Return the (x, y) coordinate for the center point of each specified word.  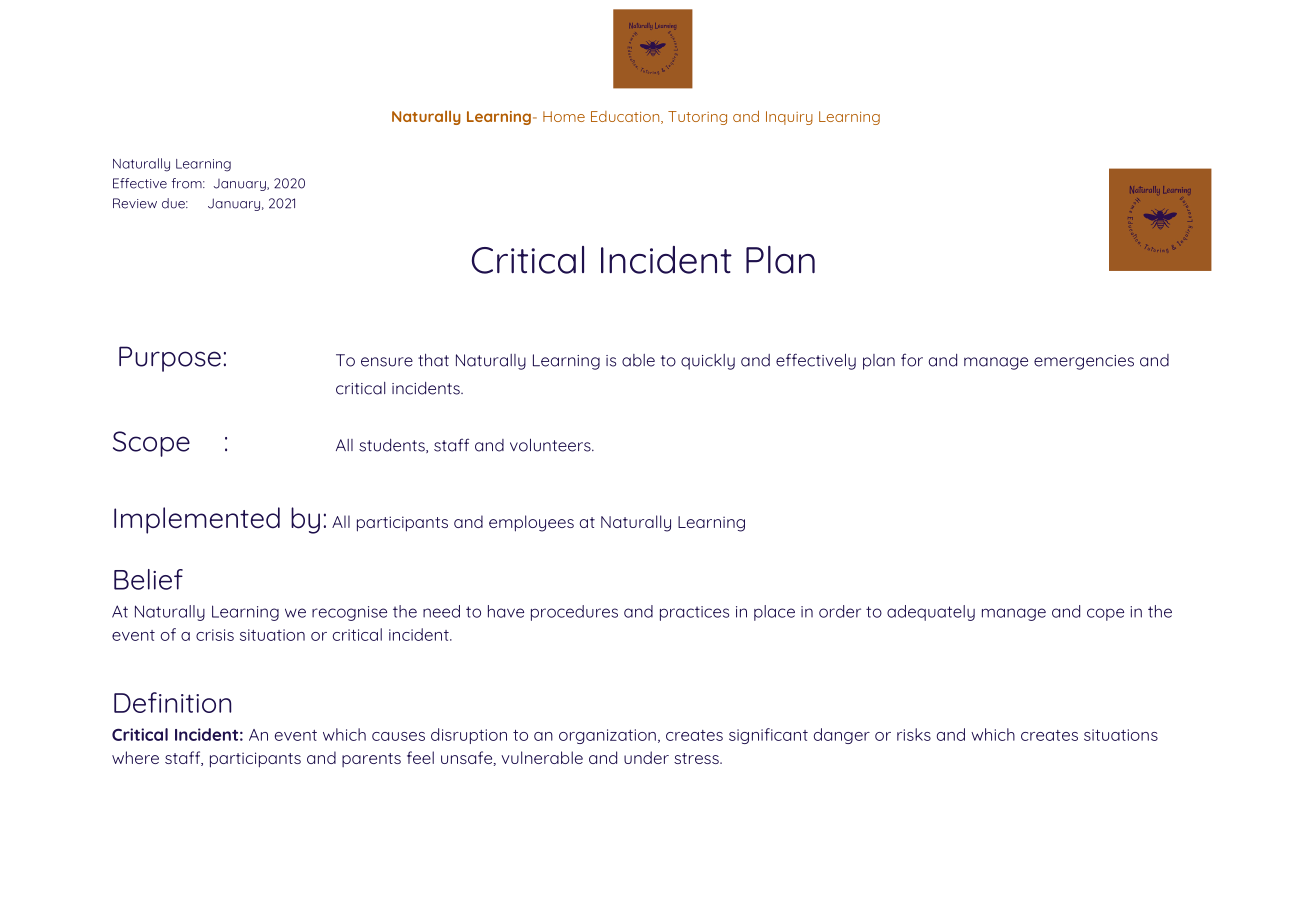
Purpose (170, 359)
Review (135, 203)
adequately (931, 613)
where (135, 757)
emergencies (1084, 362)
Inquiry (789, 118)
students (393, 446)
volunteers (551, 445)
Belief (148, 579)
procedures (574, 613)
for (912, 360)
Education (626, 117)
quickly (708, 362)
